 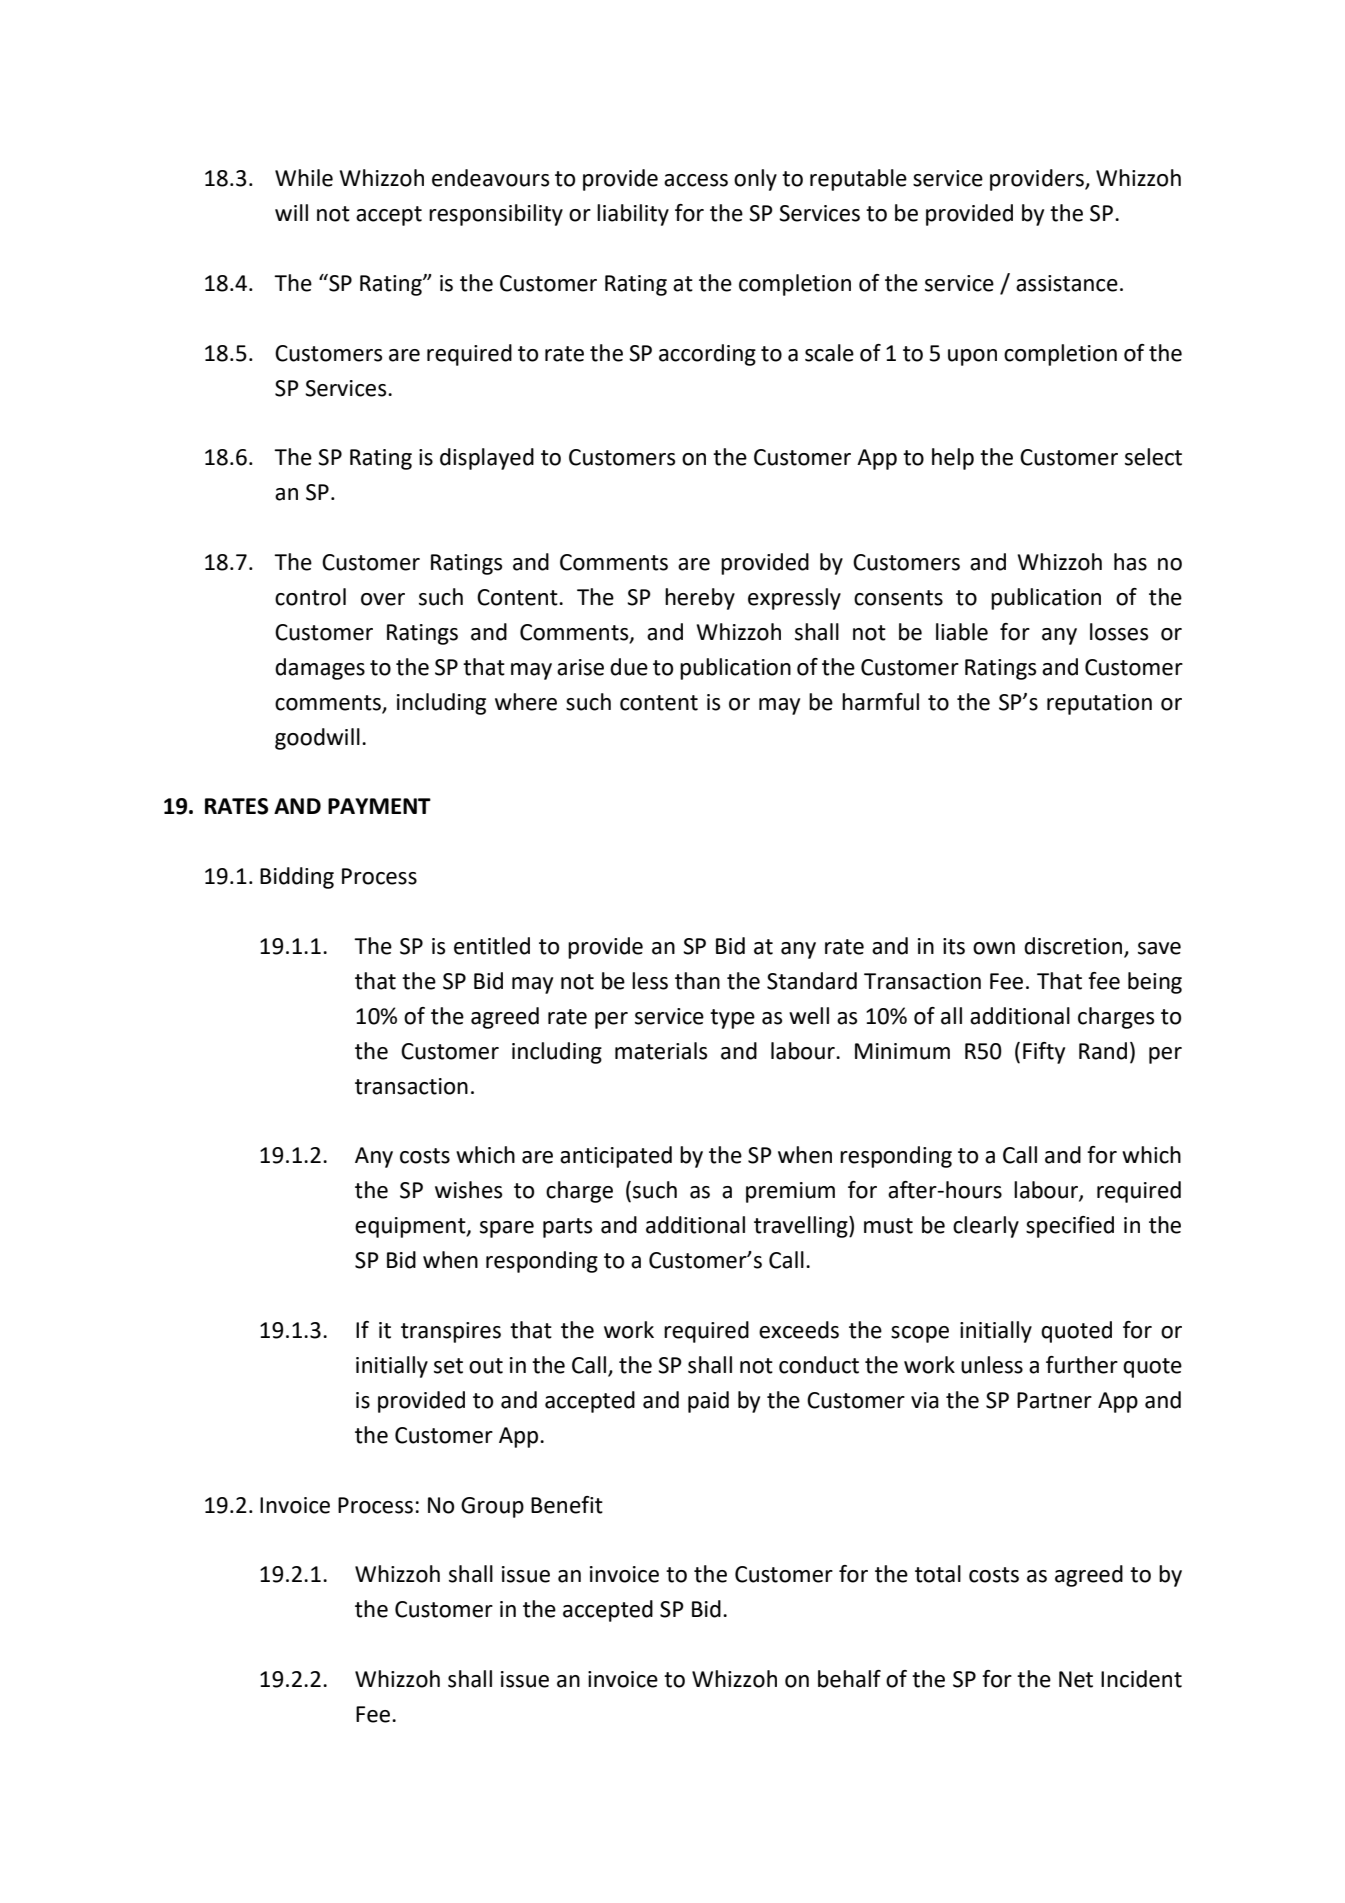 What do you see at coordinates (1067, 283) in the screenshot?
I see `assistance` at bounding box center [1067, 283].
